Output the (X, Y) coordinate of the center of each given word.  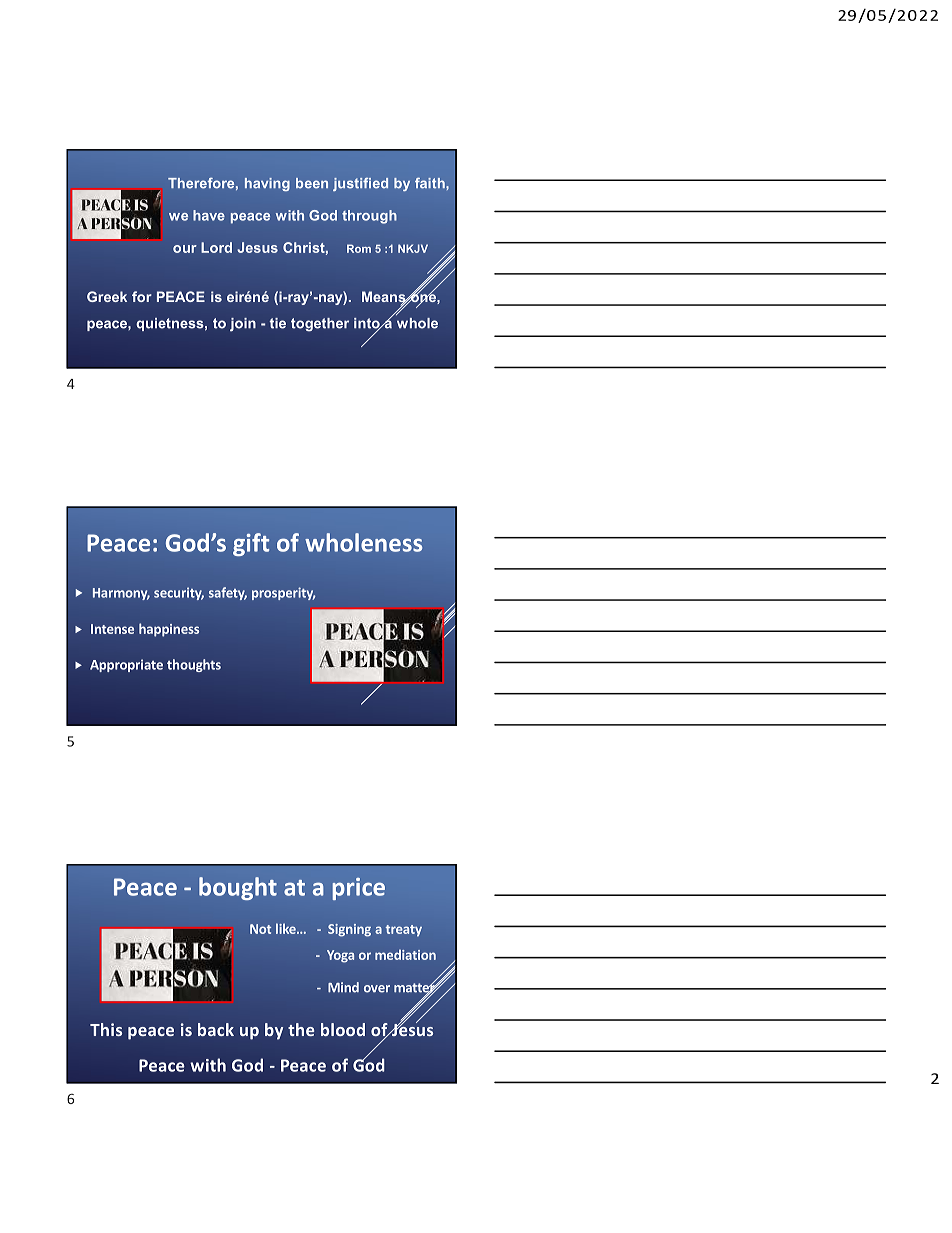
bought (238, 888)
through (369, 217)
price (359, 889)
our (185, 249)
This (106, 1029)
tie (277, 323)
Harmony (121, 594)
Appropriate (126, 665)
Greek (107, 296)
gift (251, 544)
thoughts (194, 665)
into (368, 324)
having (267, 184)
